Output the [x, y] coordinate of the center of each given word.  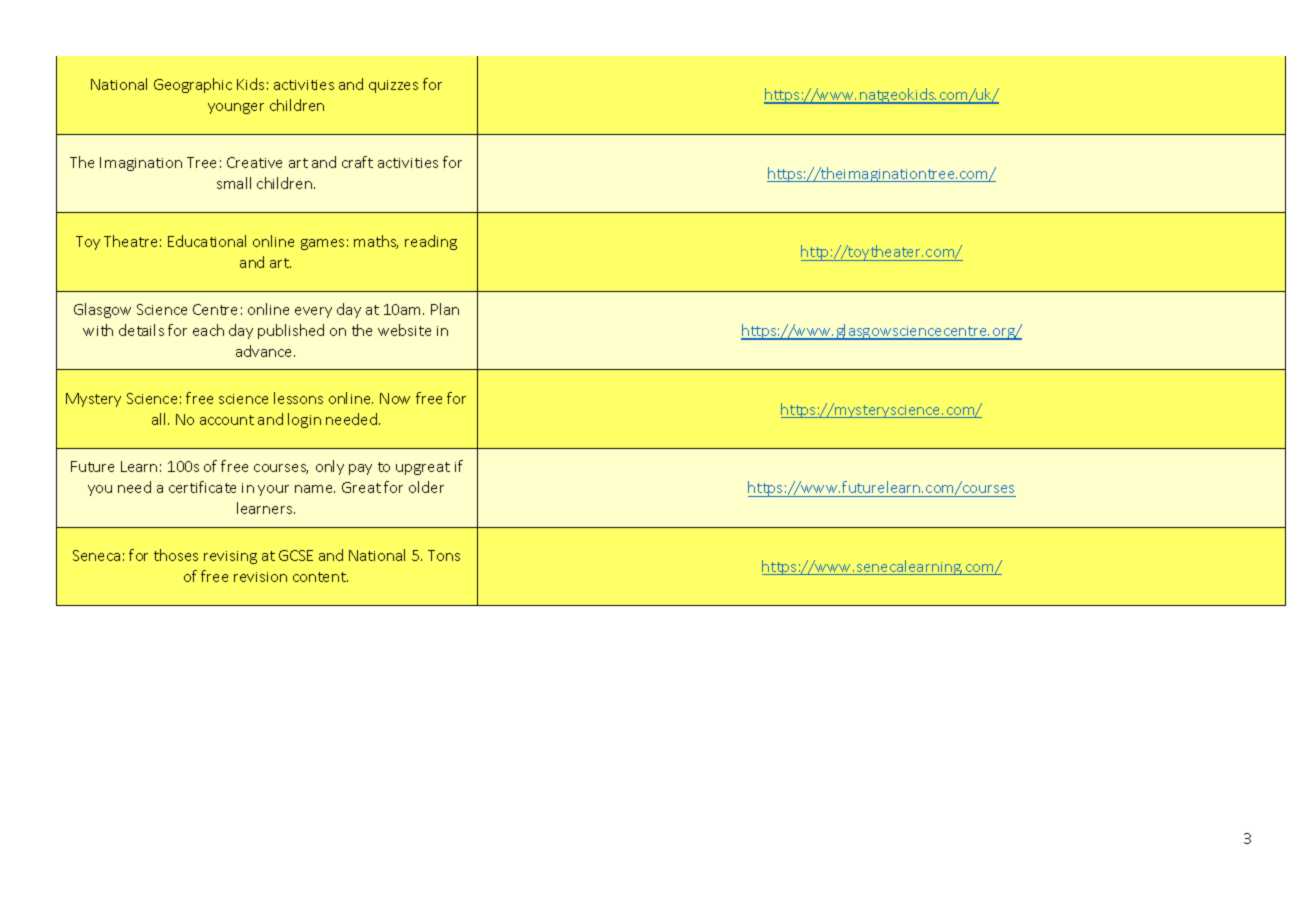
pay [360, 469]
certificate [202, 487]
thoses [176, 555]
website [404, 330]
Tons [444, 555]
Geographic [193, 85]
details [141, 330]
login [304, 420]
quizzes [393, 86]
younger [236, 108]
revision [260, 577]
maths [376, 242]
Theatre [130, 241]
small [234, 183]
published [291, 331]
